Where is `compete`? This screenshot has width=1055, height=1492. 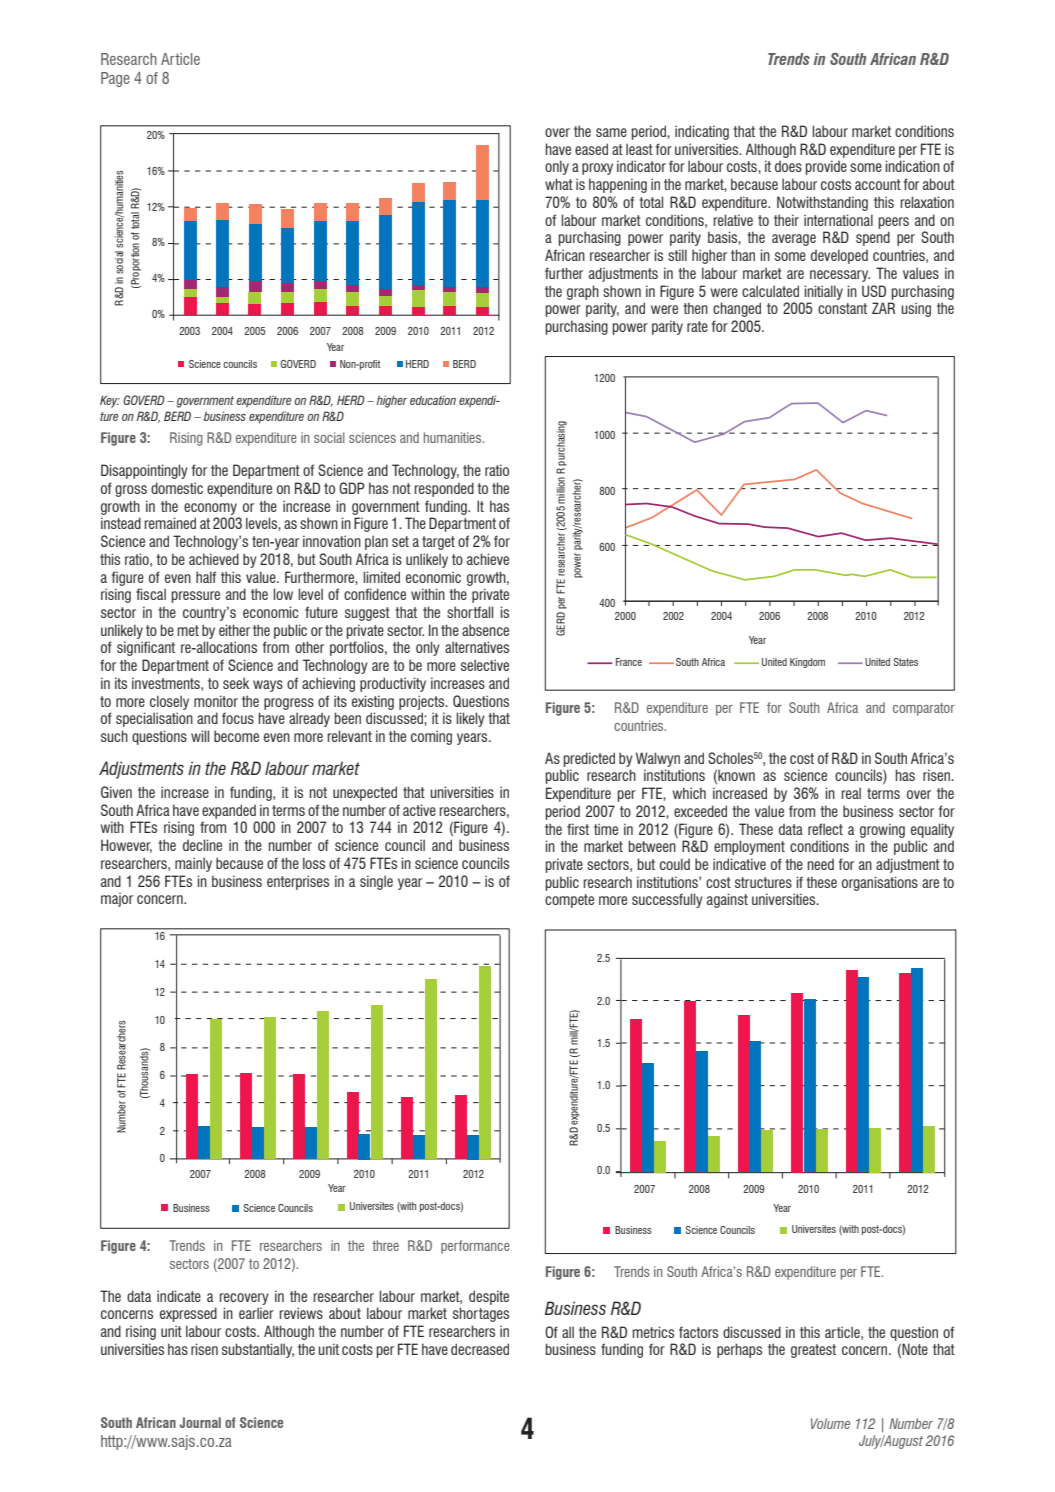 compete is located at coordinates (569, 901).
